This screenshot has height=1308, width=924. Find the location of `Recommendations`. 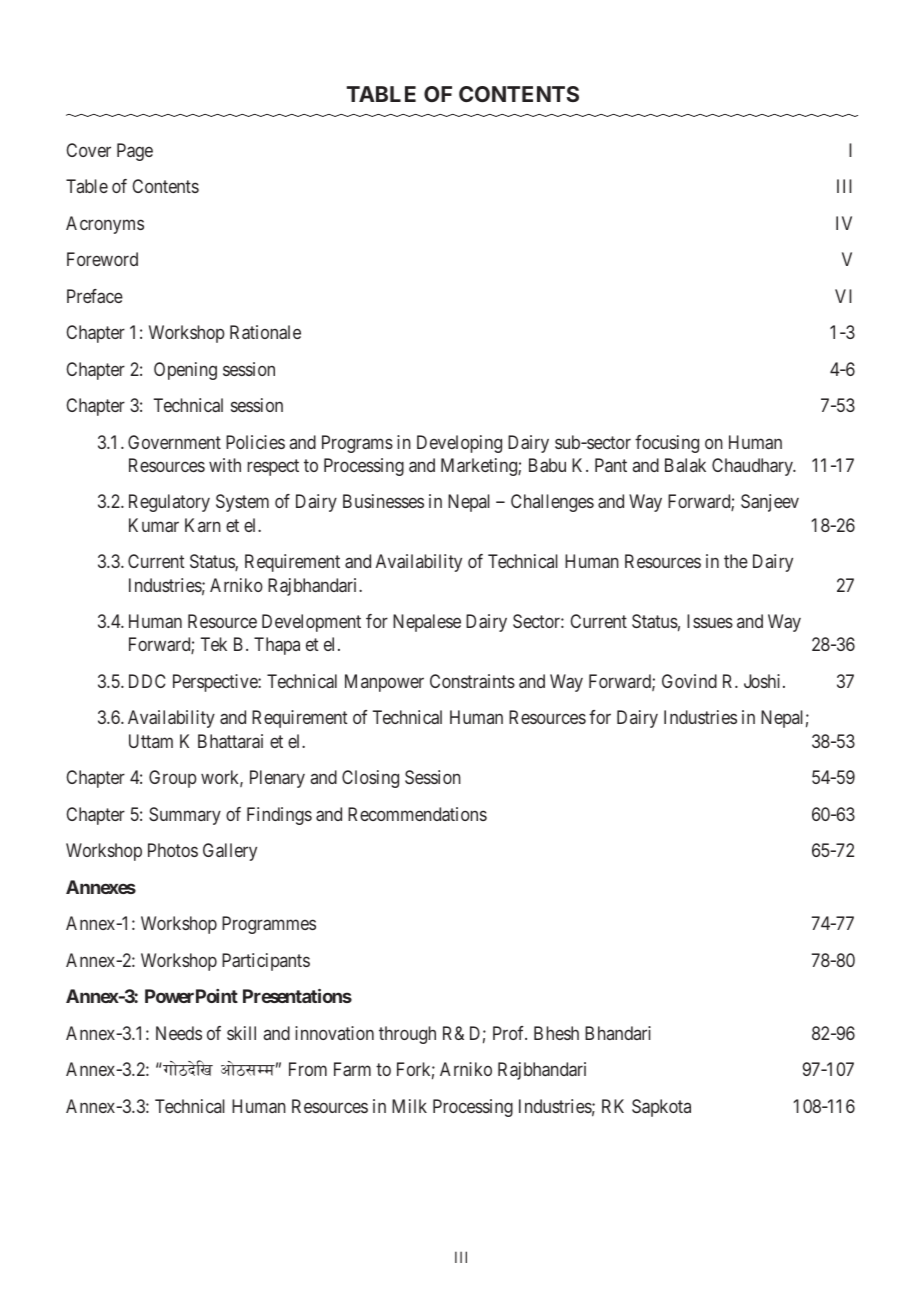

Recommendations is located at coordinates (417, 814).
